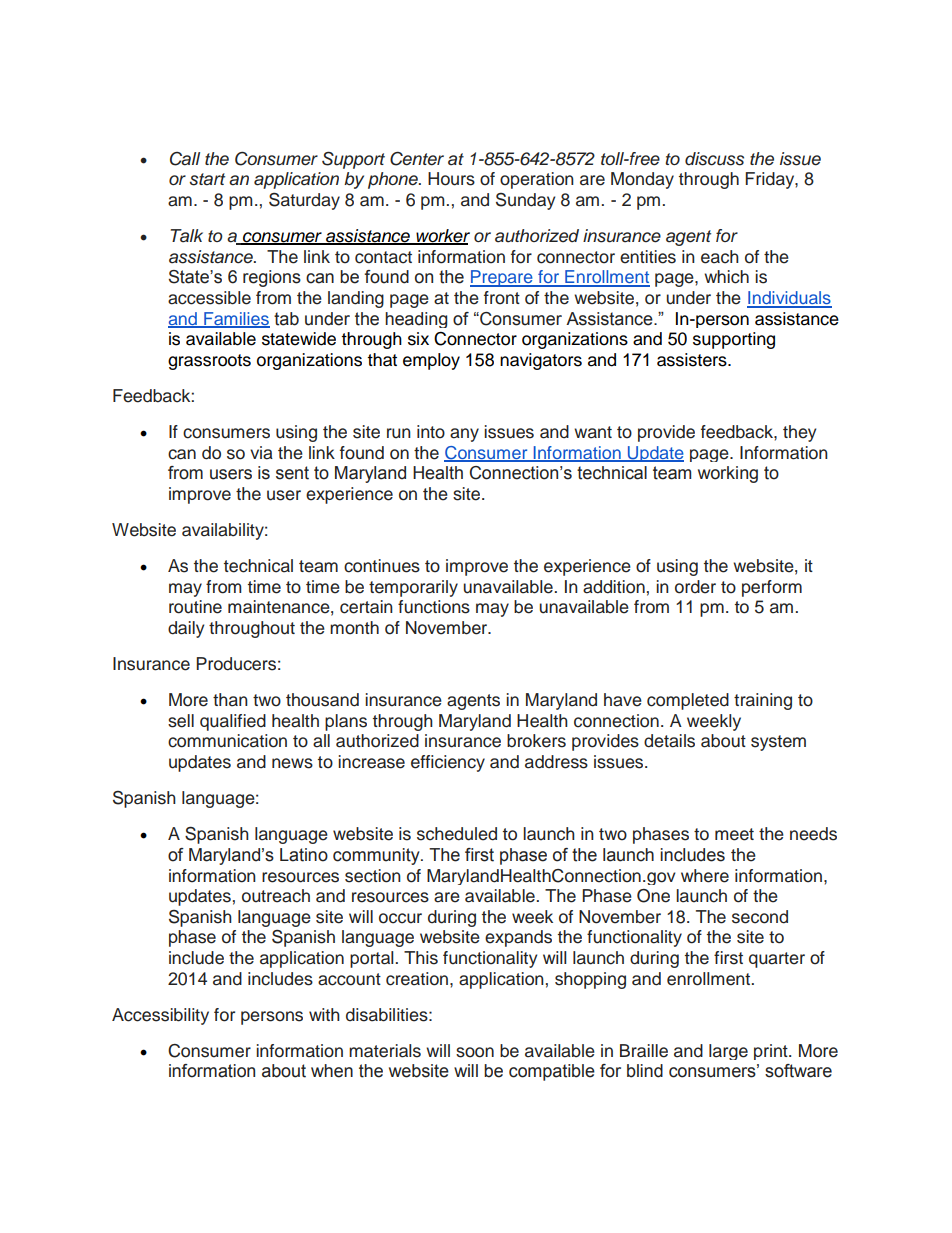 The image size is (952, 1233). I want to click on scheduled, so click(457, 834).
